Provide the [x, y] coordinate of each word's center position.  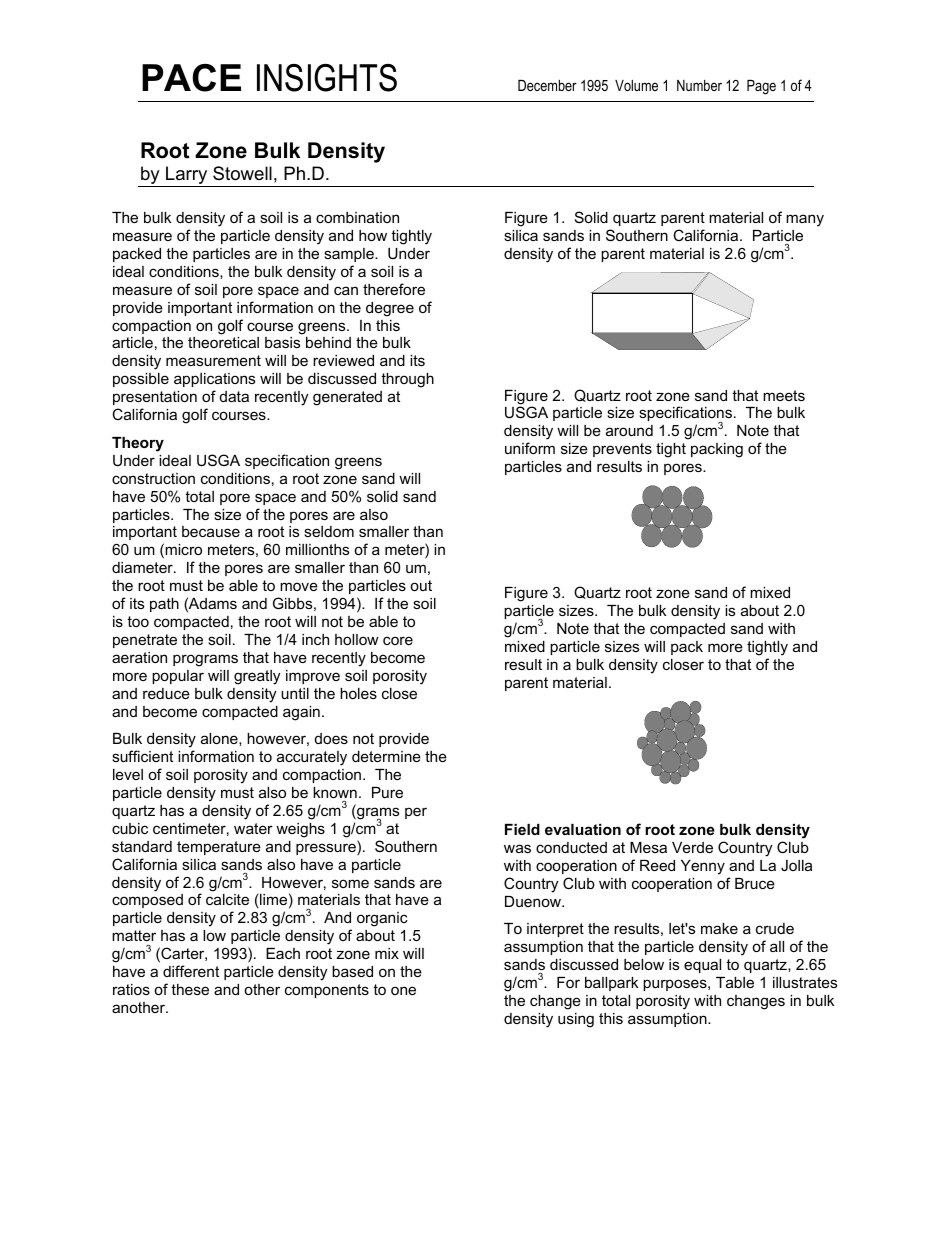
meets [784, 395]
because [211, 531]
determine [386, 756]
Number [699, 85]
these [190, 989]
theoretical [223, 342]
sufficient [142, 756]
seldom [329, 531]
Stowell [242, 173]
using [576, 1020]
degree [390, 309]
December [547, 85]
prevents [622, 450]
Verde [692, 847]
